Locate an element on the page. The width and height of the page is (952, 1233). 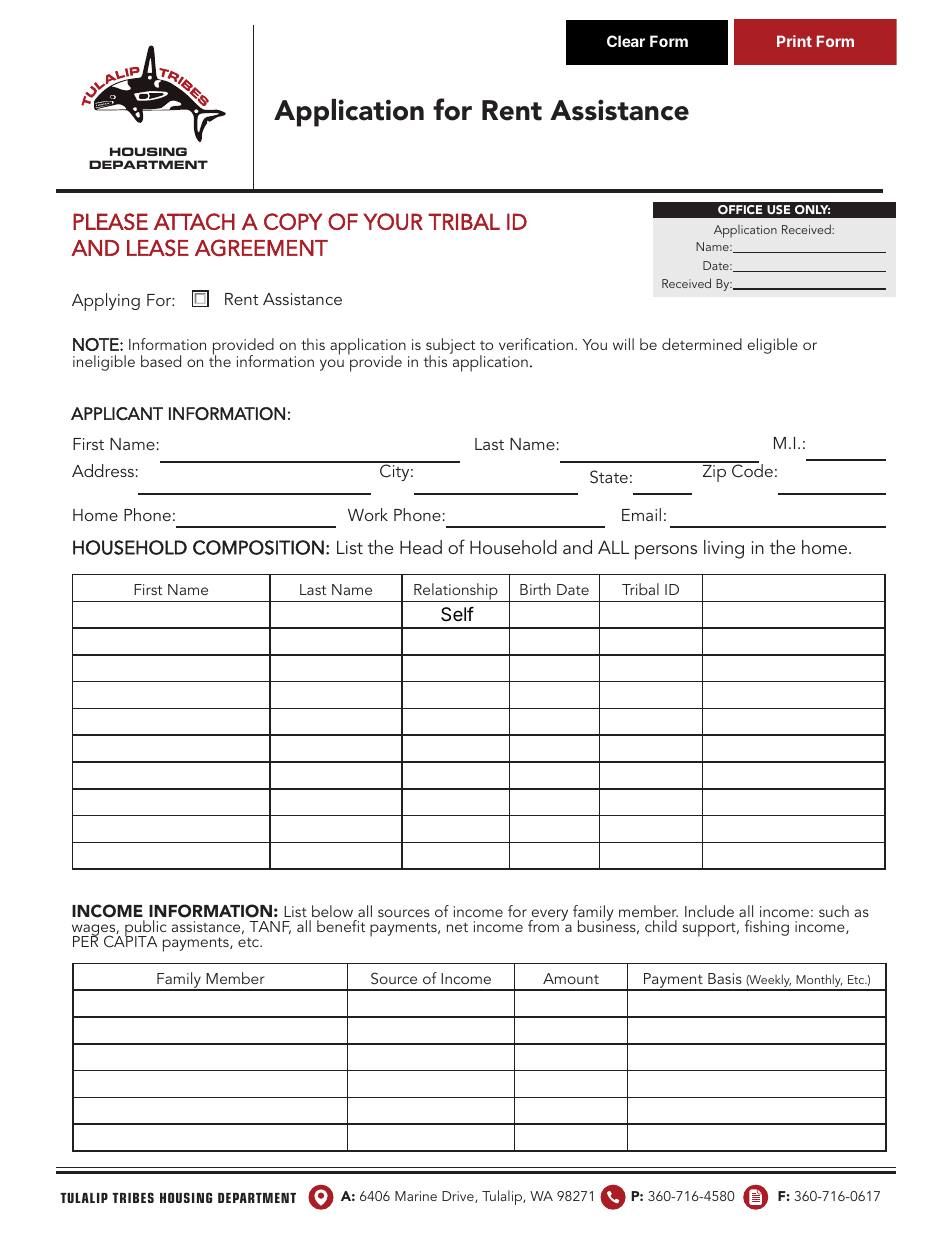
COMPOSITION is located at coordinates (258, 547).
